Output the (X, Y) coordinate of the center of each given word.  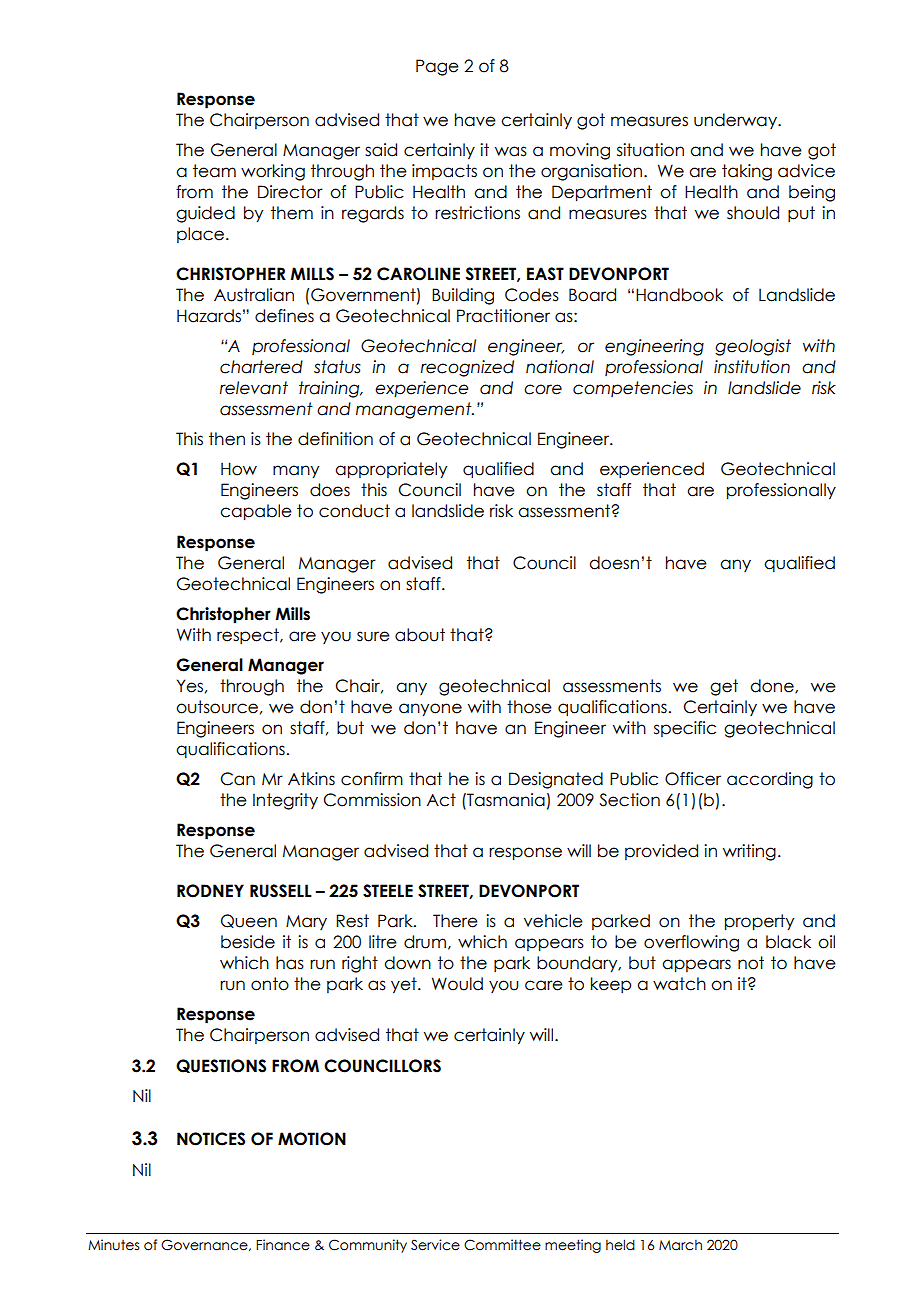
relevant (254, 388)
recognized (467, 368)
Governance (205, 1245)
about (420, 635)
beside (248, 942)
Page (437, 67)
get (724, 687)
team (214, 171)
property (759, 922)
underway (736, 121)
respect (249, 636)
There (455, 921)
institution (752, 367)
